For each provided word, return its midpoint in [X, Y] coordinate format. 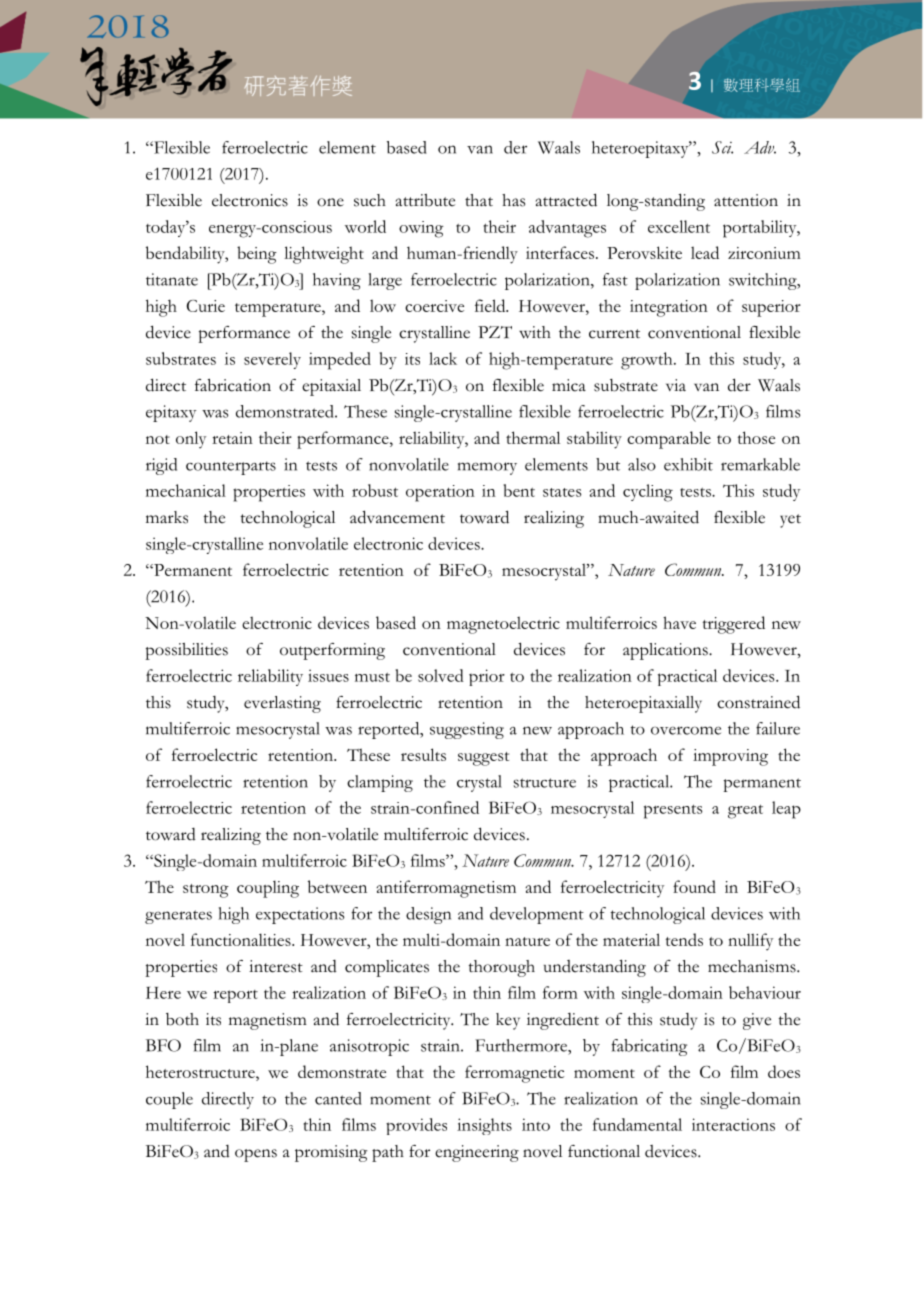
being [257, 255]
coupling [268, 889]
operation [440, 493]
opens [256, 1155]
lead [705, 252]
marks [167, 517]
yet [790, 521]
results [423, 754]
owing [421, 229]
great [745, 811]
